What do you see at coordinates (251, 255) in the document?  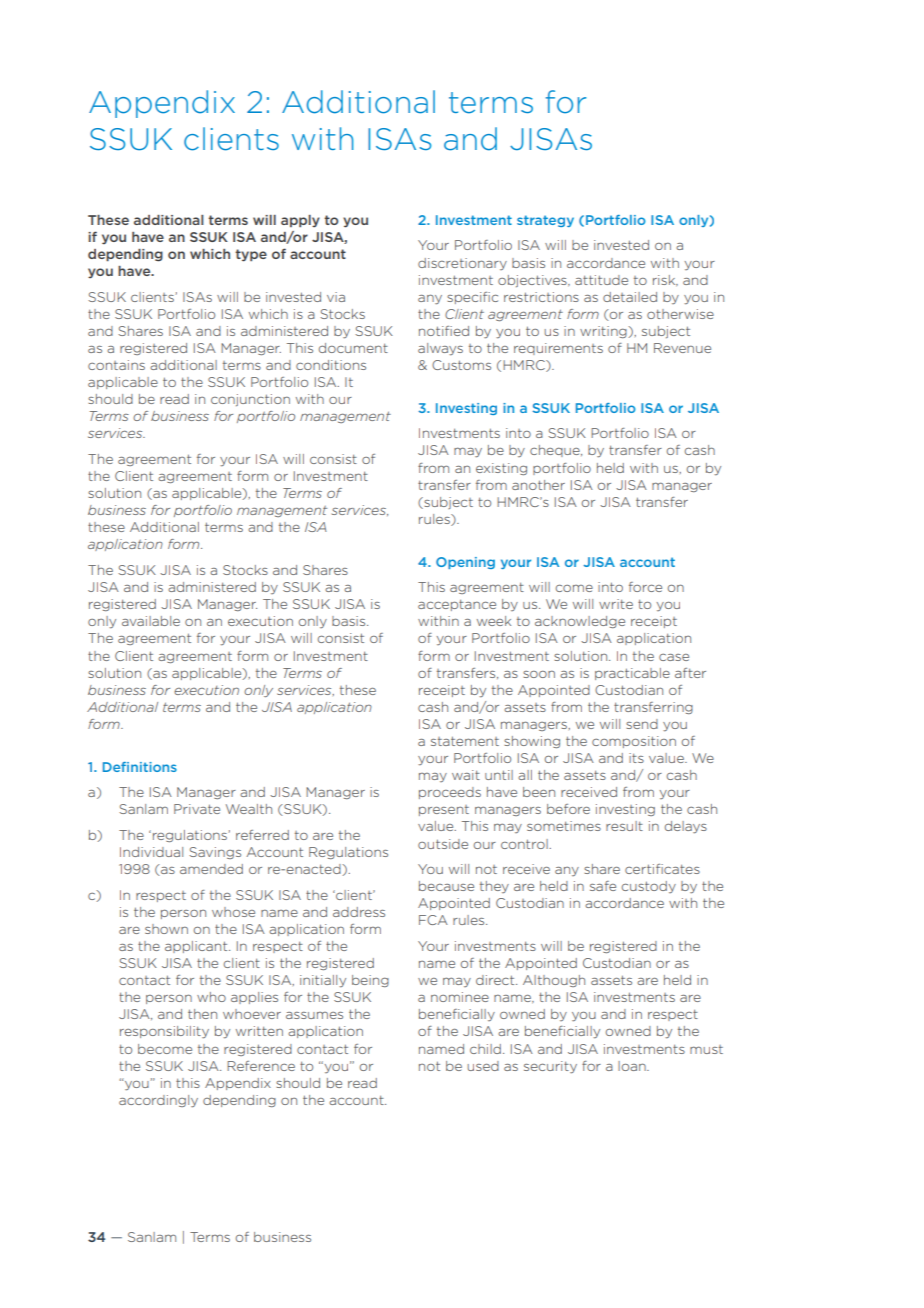 I see `type` at bounding box center [251, 255].
